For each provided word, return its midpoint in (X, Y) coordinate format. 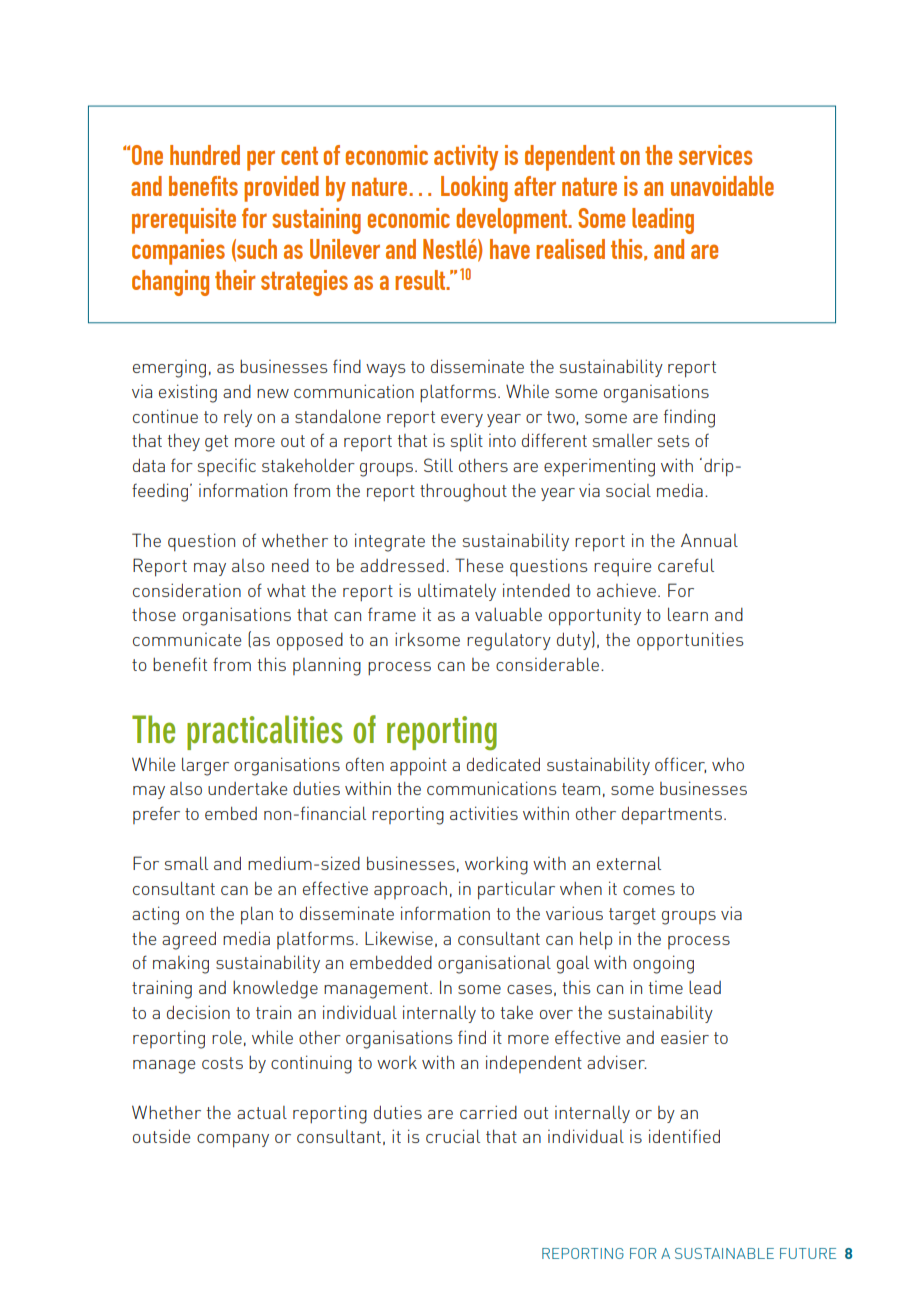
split (467, 442)
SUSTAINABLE (724, 1253)
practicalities (265, 732)
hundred (205, 155)
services (715, 155)
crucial (453, 1136)
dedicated (503, 764)
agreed (189, 940)
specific (227, 467)
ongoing (663, 964)
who (728, 764)
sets (674, 441)
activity (466, 158)
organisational (494, 964)
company (233, 1141)
